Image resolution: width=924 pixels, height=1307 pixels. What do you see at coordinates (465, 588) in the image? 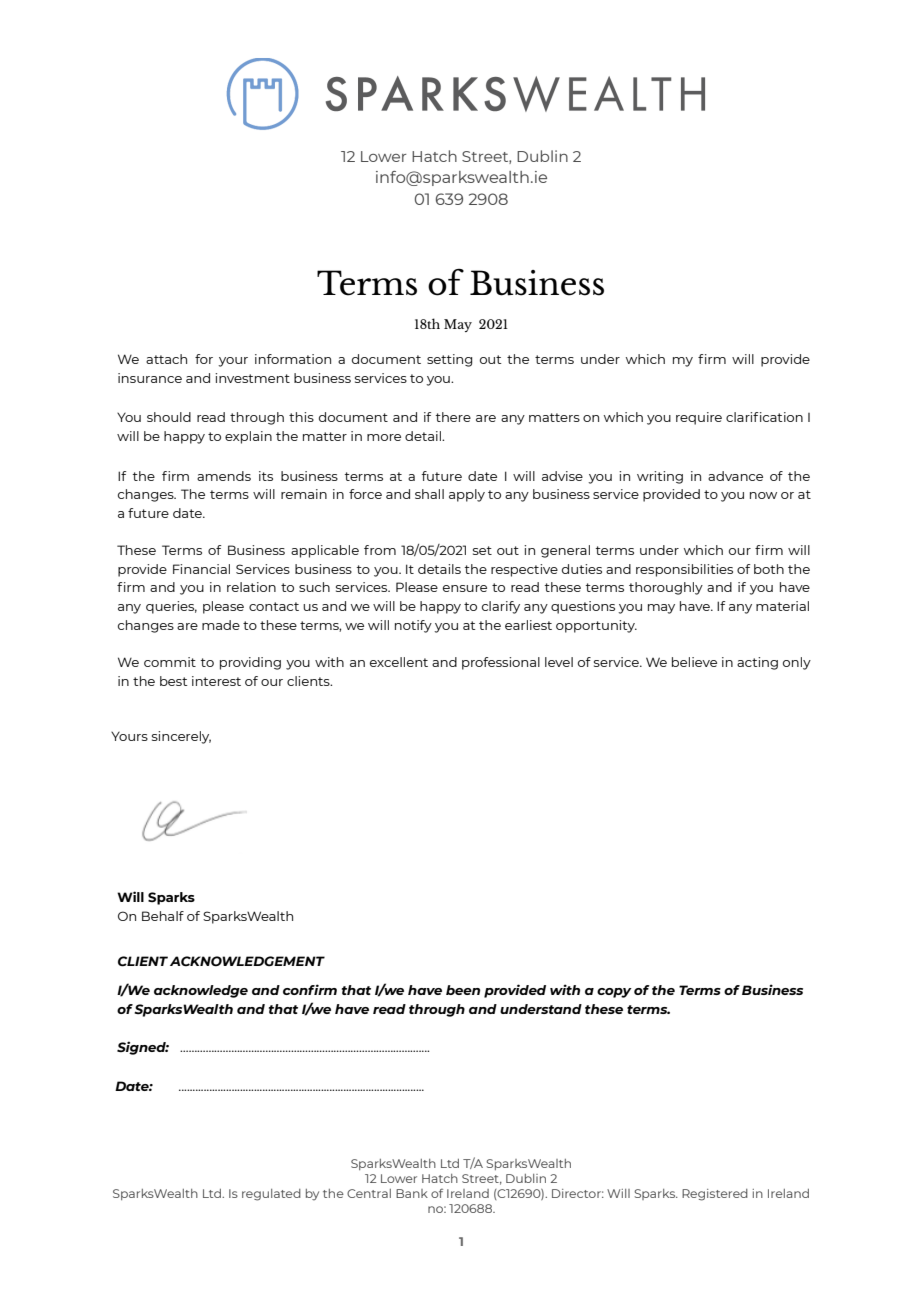
I see `ensure` at bounding box center [465, 588].
